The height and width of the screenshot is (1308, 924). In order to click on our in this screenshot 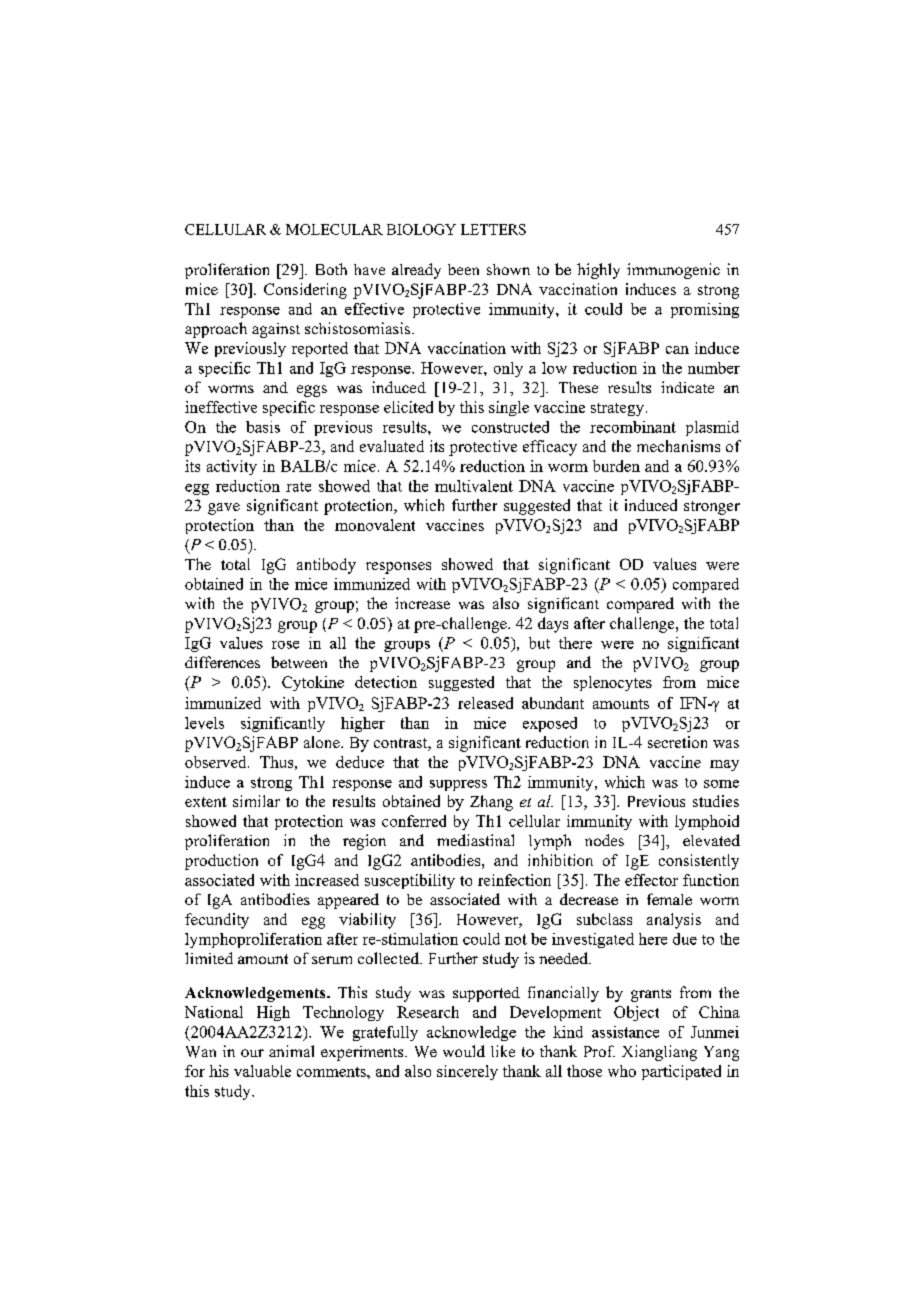, I will do `click(252, 1053)`.
